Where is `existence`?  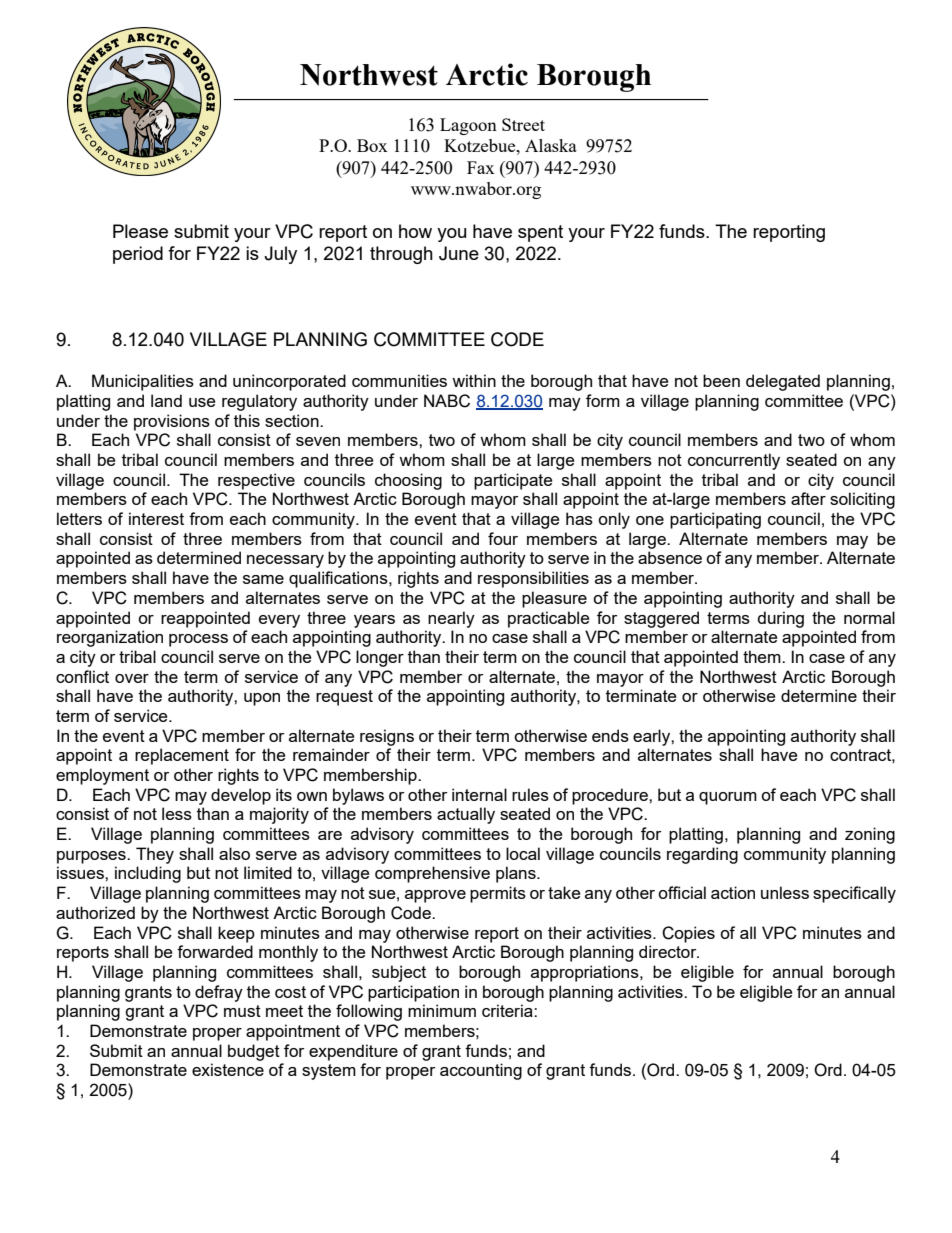
existence is located at coordinates (228, 1069).
